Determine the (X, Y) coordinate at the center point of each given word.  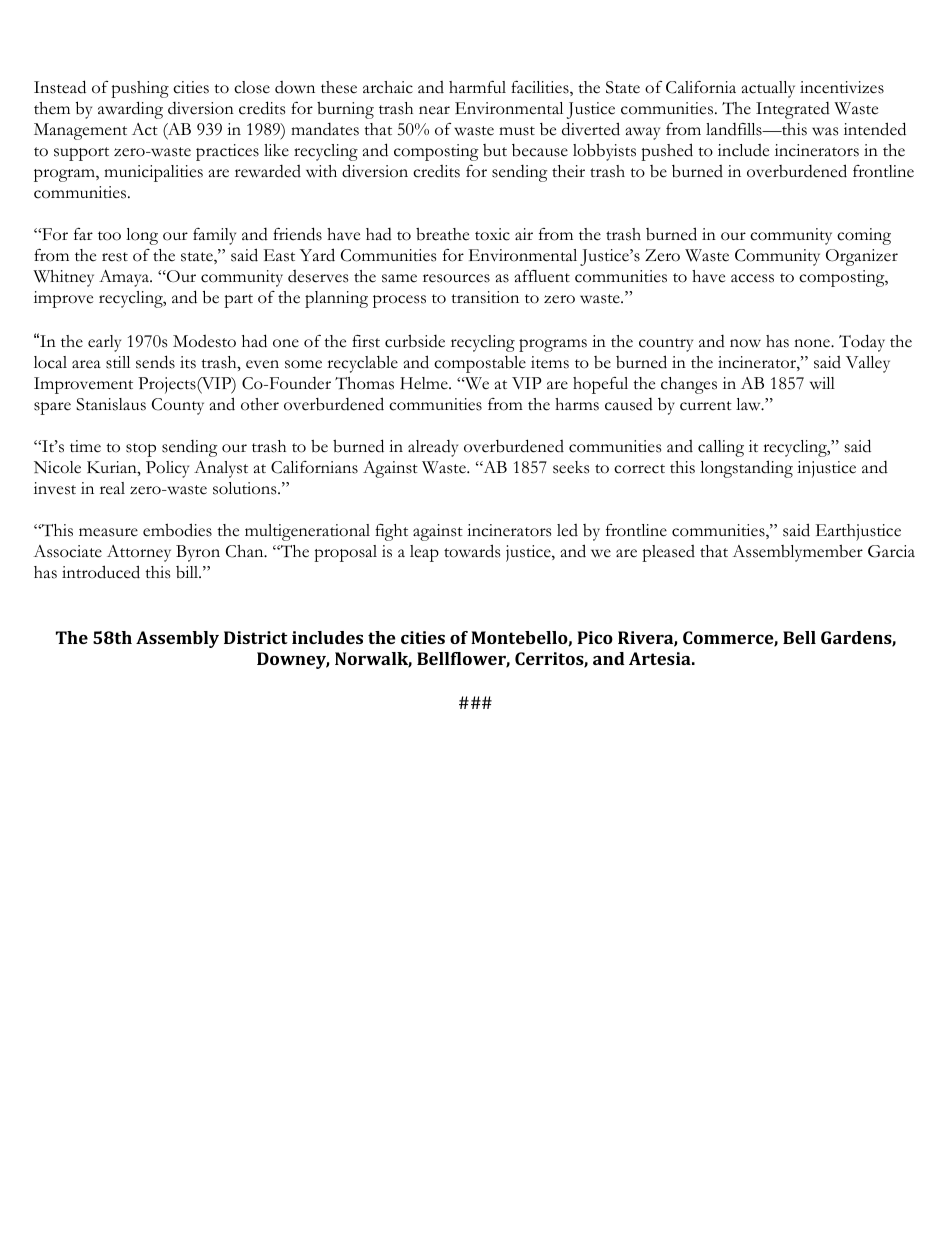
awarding (130, 110)
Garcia (891, 551)
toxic (492, 234)
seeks (571, 467)
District (256, 637)
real (112, 488)
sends (155, 362)
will (822, 383)
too (109, 236)
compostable (480, 364)
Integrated (793, 110)
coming (864, 236)
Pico (595, 637)
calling (721, 448)
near (434, 110)
